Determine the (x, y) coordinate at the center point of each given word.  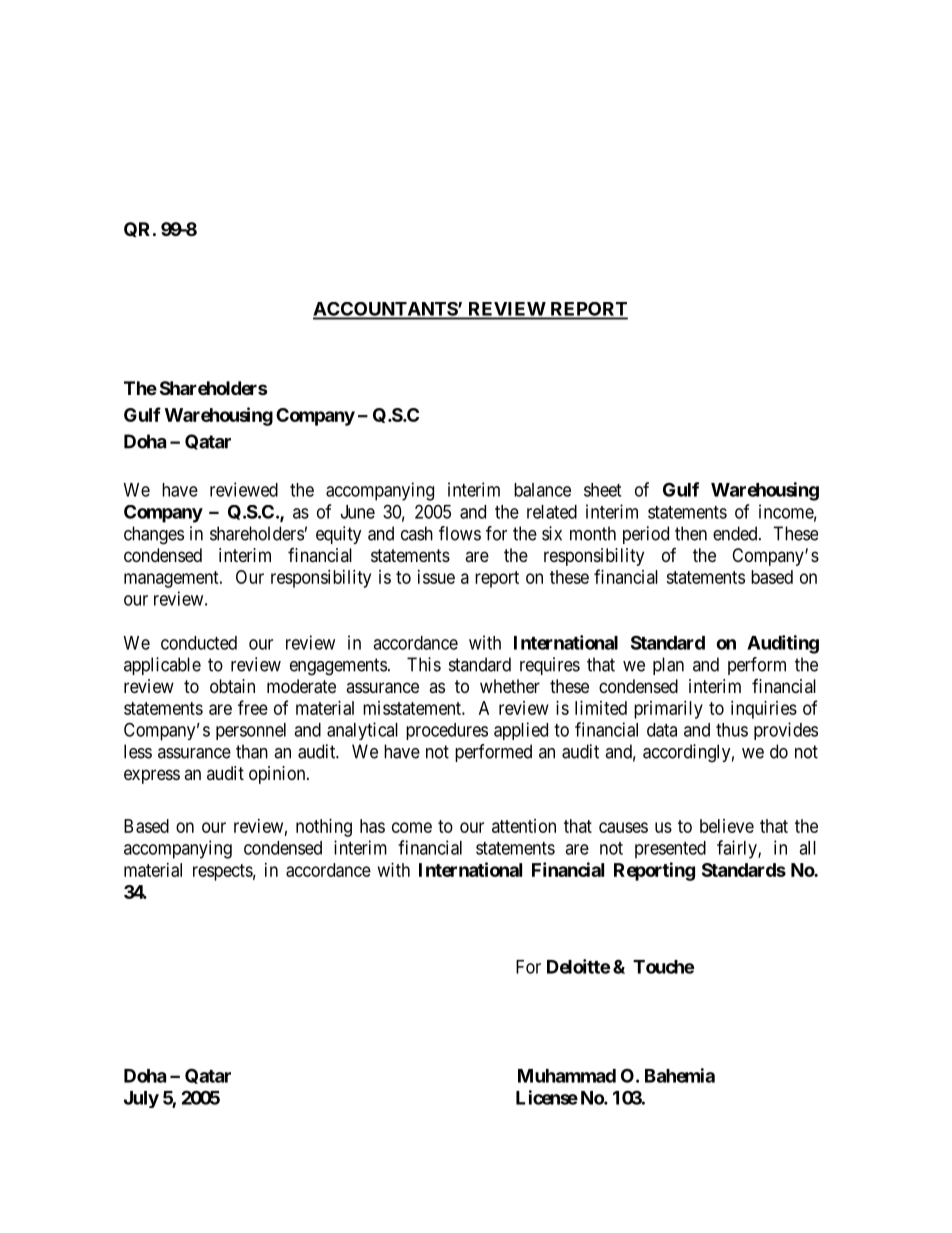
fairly (738, 849)
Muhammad (567, 1076)
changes (154, 535)
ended (736, 533)
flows (460, 533)
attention (524, 826)
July (141, 1099)
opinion (278, 775)
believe (727, 826)
